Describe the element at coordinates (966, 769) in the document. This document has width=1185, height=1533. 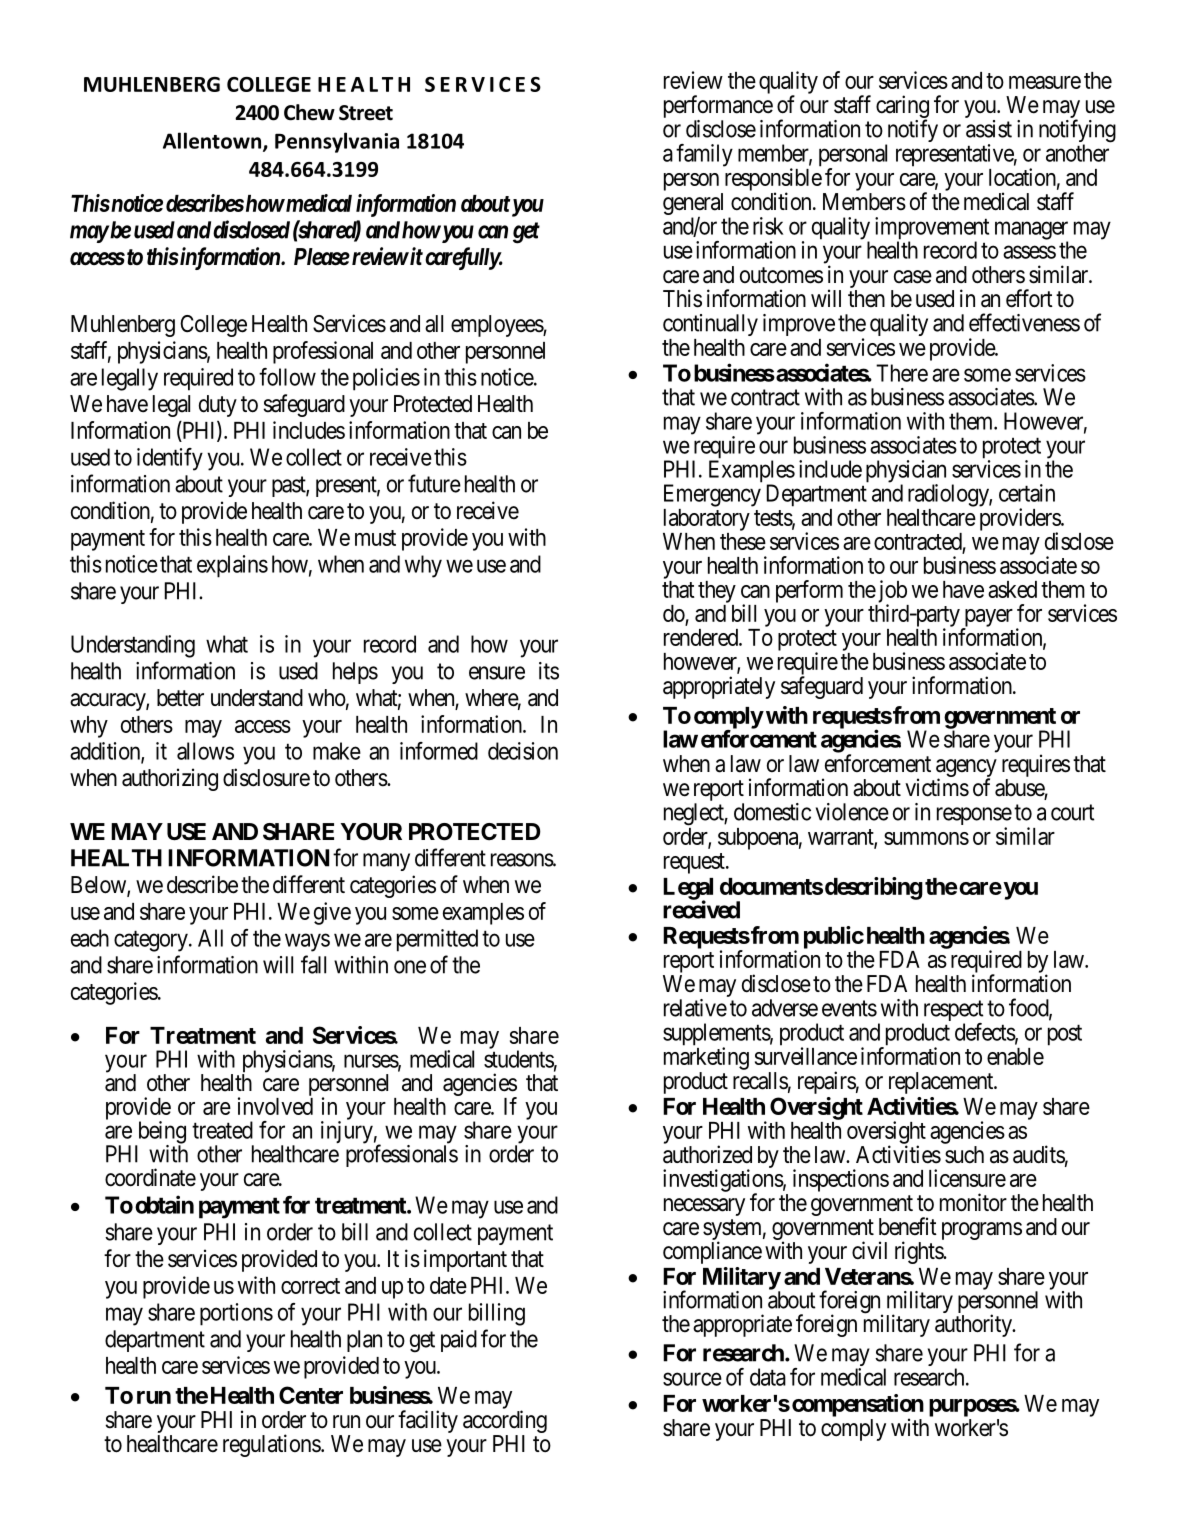
I see `agency` at that location.
